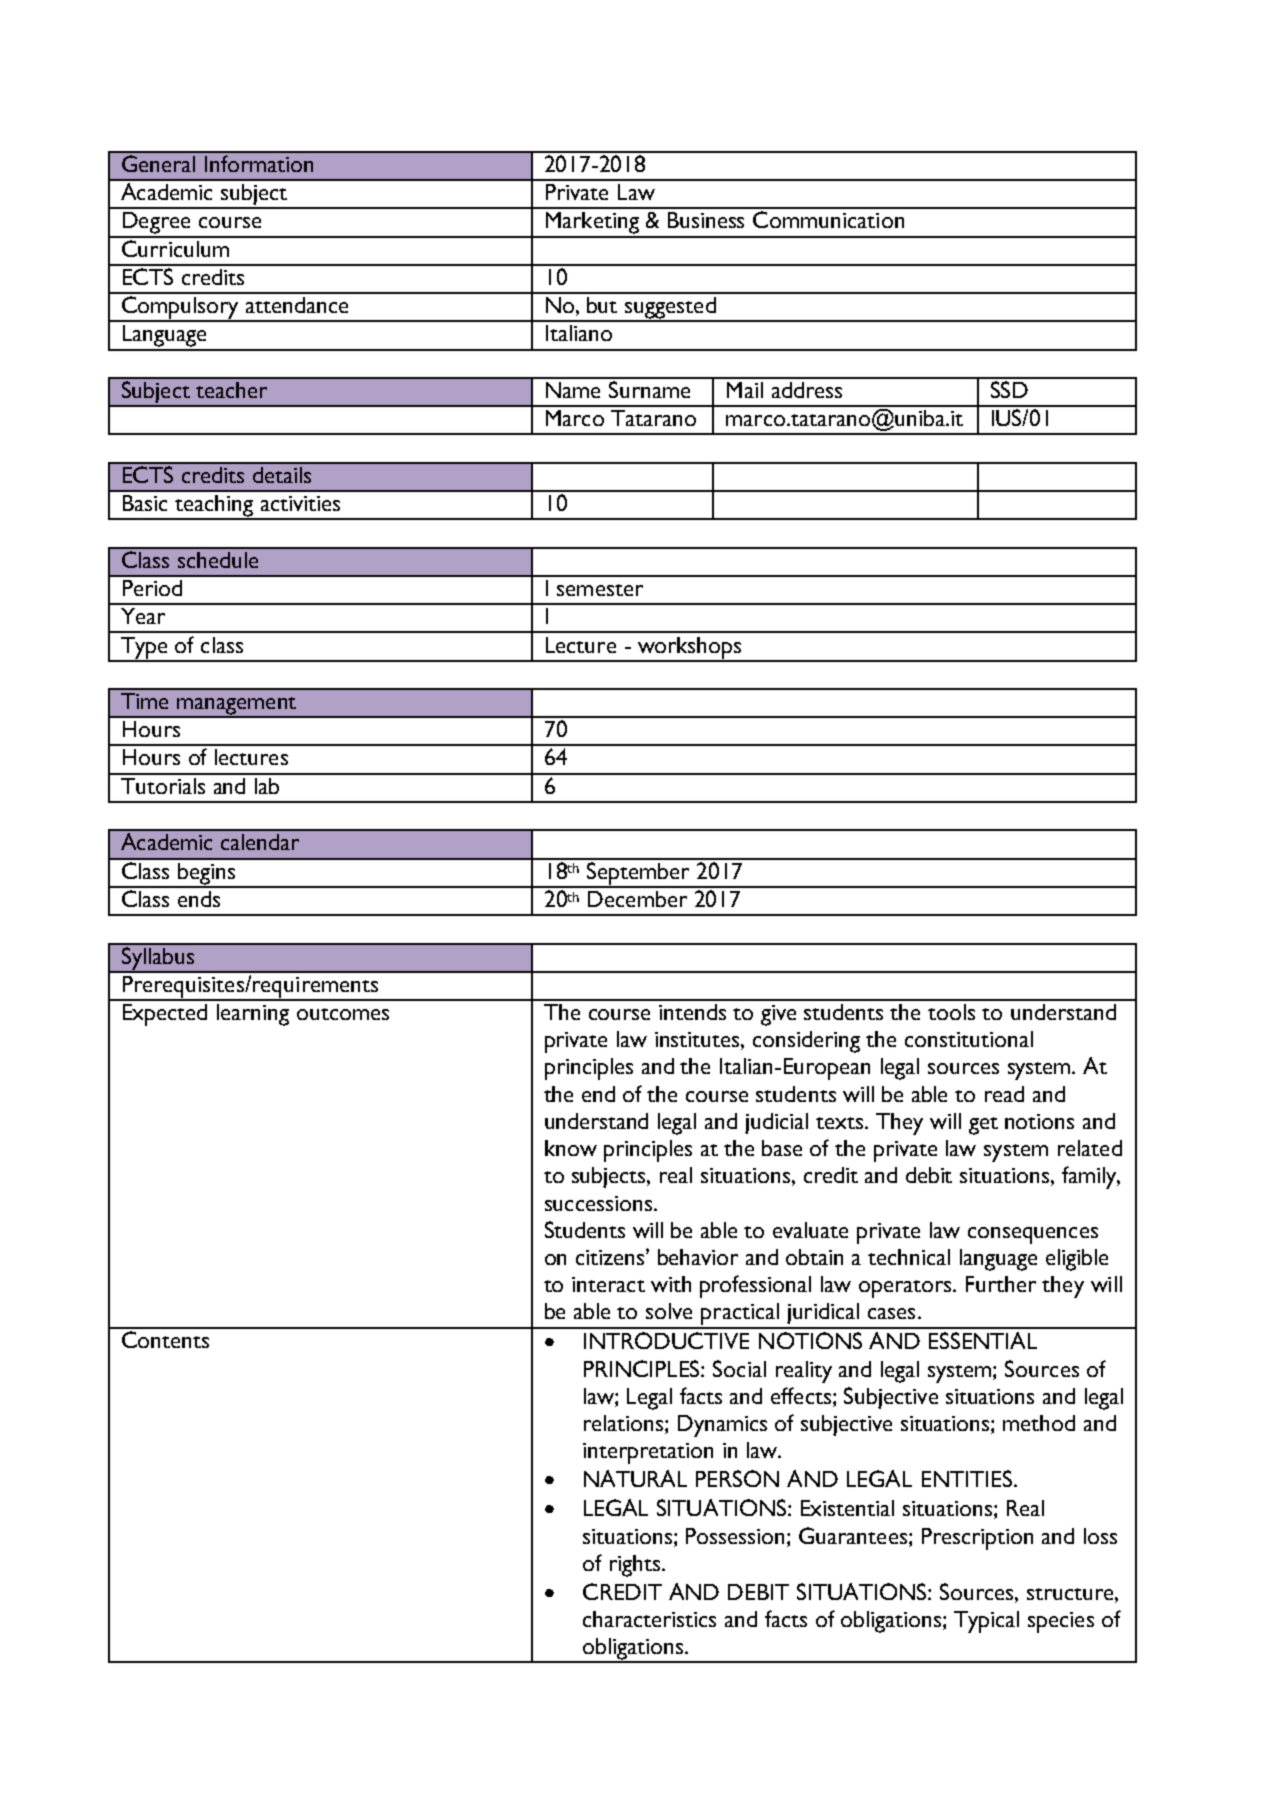 Image resolution: width=1269 pixels, height=1796 pixels. I want to click on learning, so click(253, 1015).
